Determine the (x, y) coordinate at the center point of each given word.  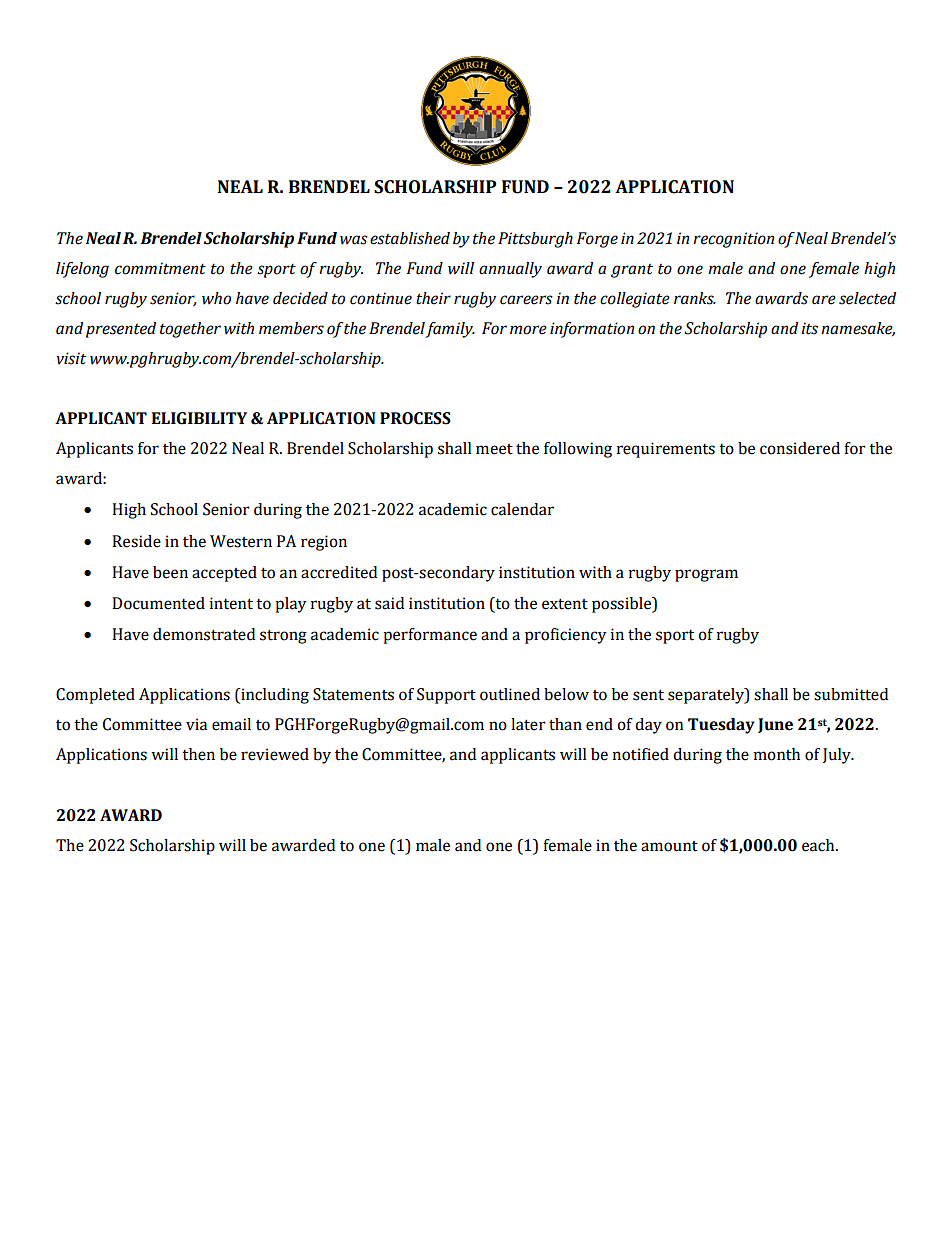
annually (510, 270)
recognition (733, 240)
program (706, 575)
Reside (136, 541)
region (324, 543)
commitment (160, 268)
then (198, 754)
